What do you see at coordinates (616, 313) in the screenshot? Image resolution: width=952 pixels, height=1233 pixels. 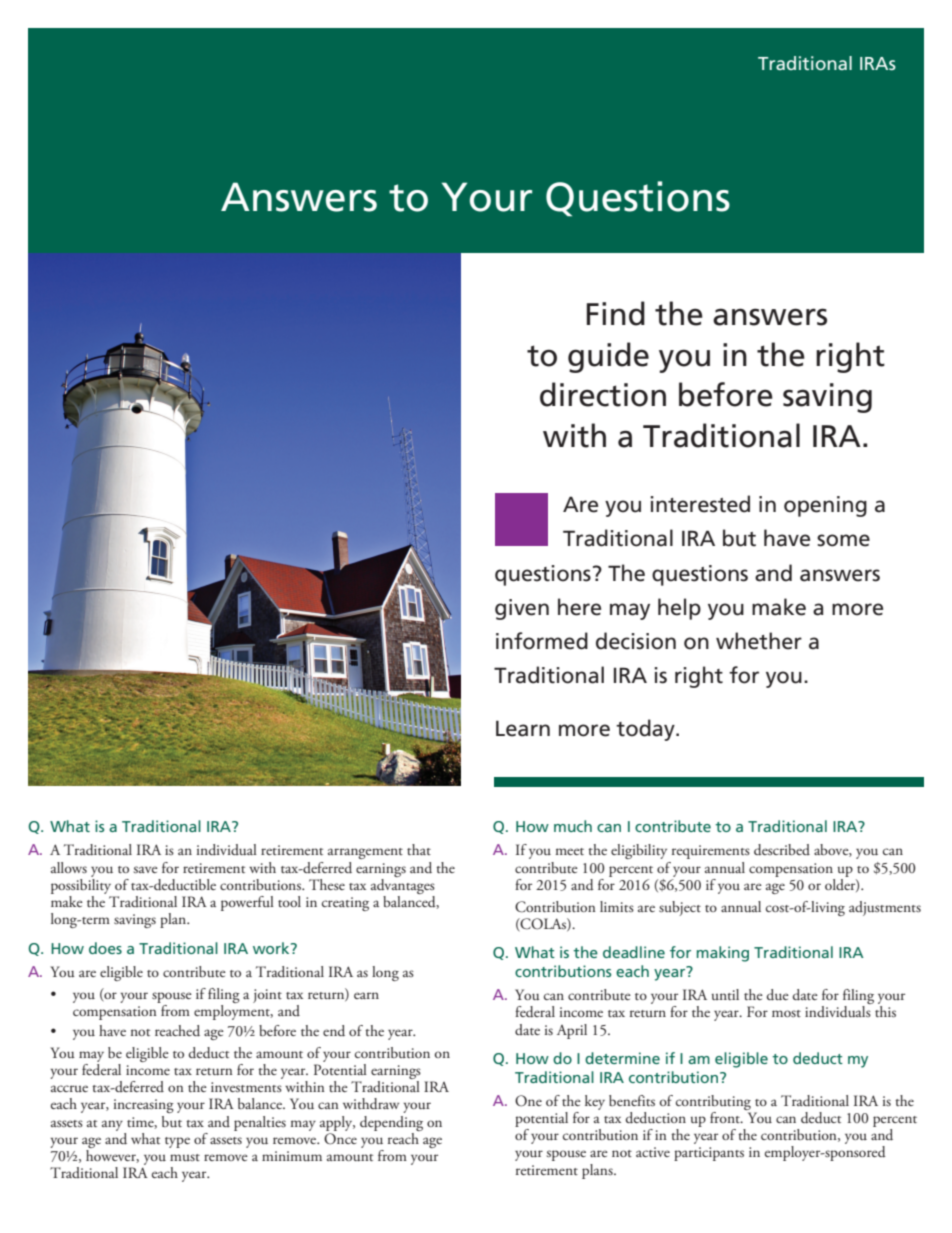 I see `Find` at bounding box center [616, 313].
